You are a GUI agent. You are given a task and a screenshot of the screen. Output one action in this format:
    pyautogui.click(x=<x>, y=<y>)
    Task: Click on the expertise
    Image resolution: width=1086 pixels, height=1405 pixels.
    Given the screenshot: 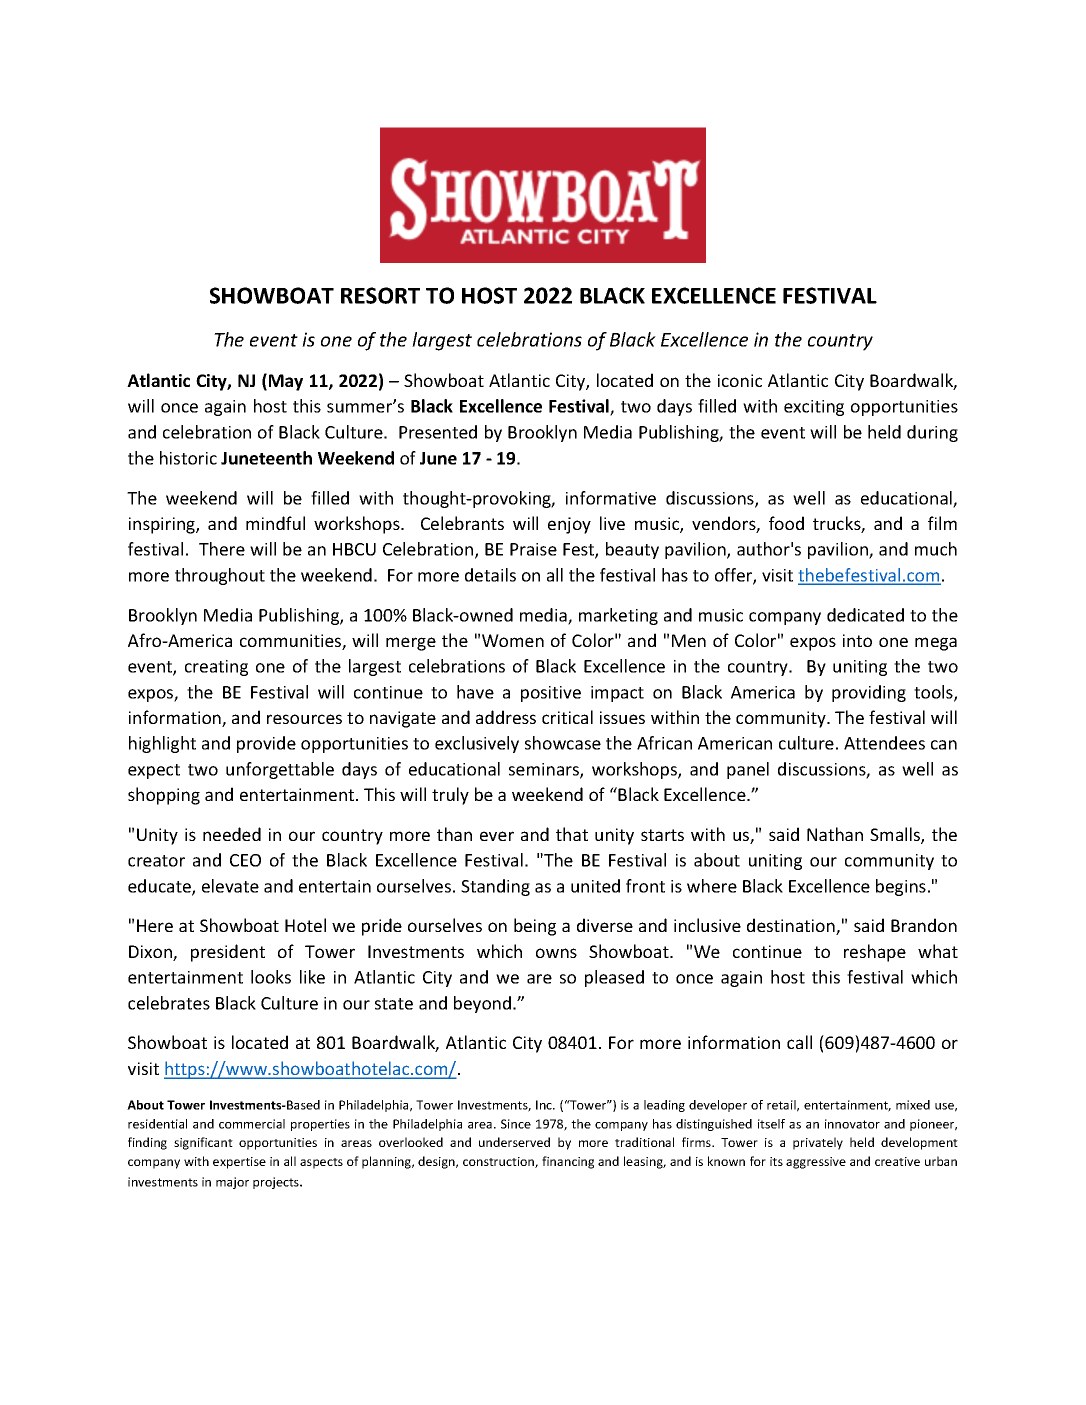 What is the action you would take?
    pyautogui.click(x=239, y=1163)
